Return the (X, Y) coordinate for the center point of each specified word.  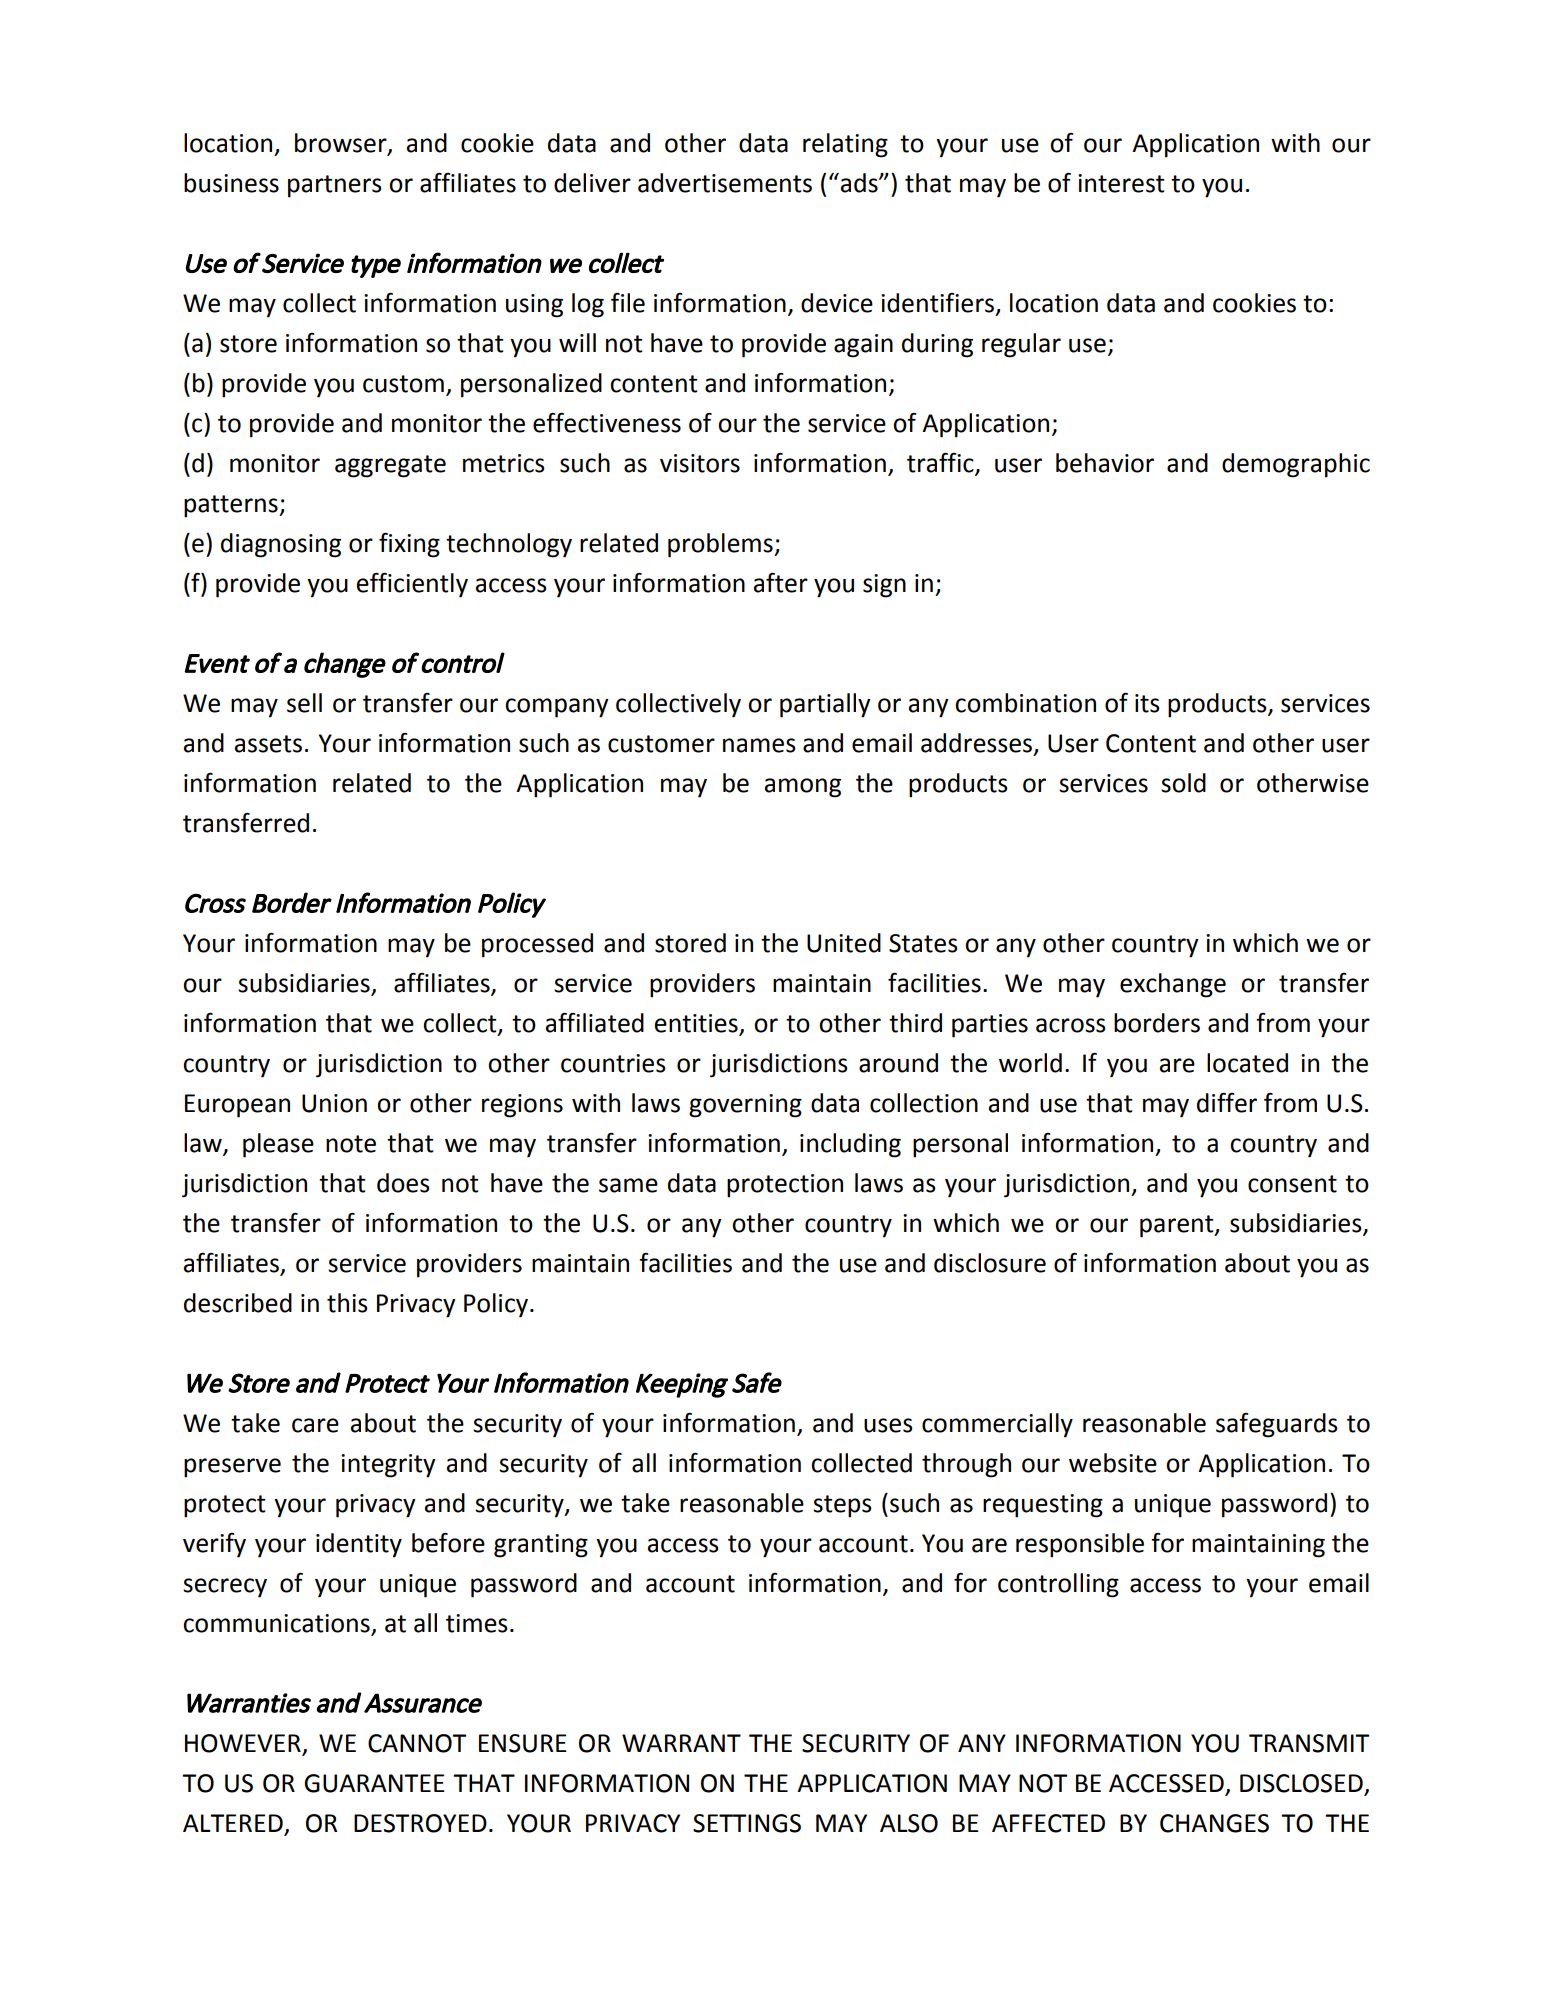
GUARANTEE (374, 1783)
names (759, 745)
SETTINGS (747, 1823)
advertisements (725, 183)
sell (304, 703)
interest (1121, 183)
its (1147, 703)
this (347, 1303)
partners (335, 186)
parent (1178, 1226)
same (628, 1185)
